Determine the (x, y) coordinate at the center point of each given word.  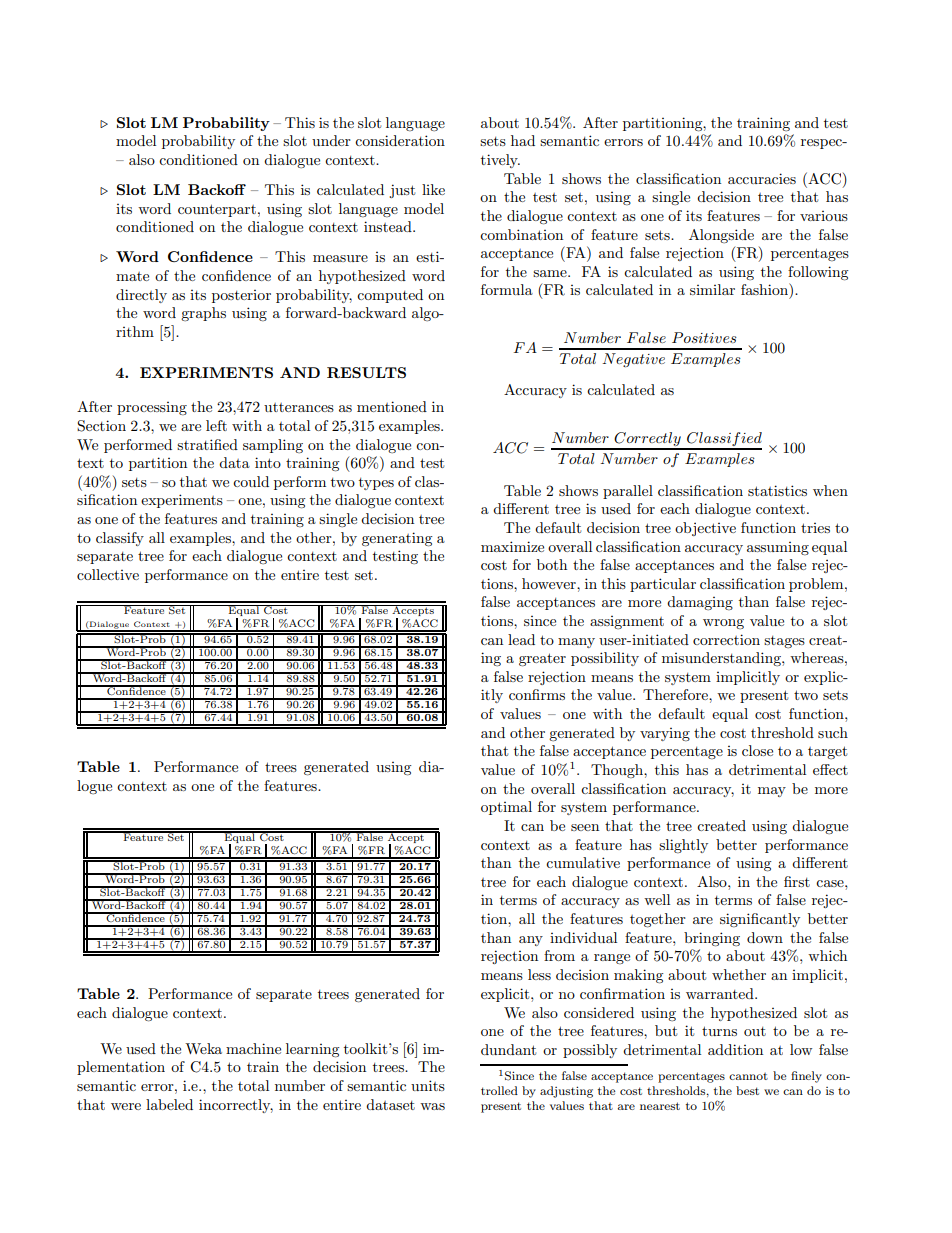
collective (108, 574)
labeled (169, 1104)
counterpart (217, 210)
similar (712, 289)
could (251, 481)
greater (542, 660)
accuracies (762, 178)
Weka (203, 1048)
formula (507, 289)
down (765, 937)
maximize (512, 546)
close (757, 750)
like (433, 189)
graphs (203, 314)
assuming (778, 548)
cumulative (583, 862)
